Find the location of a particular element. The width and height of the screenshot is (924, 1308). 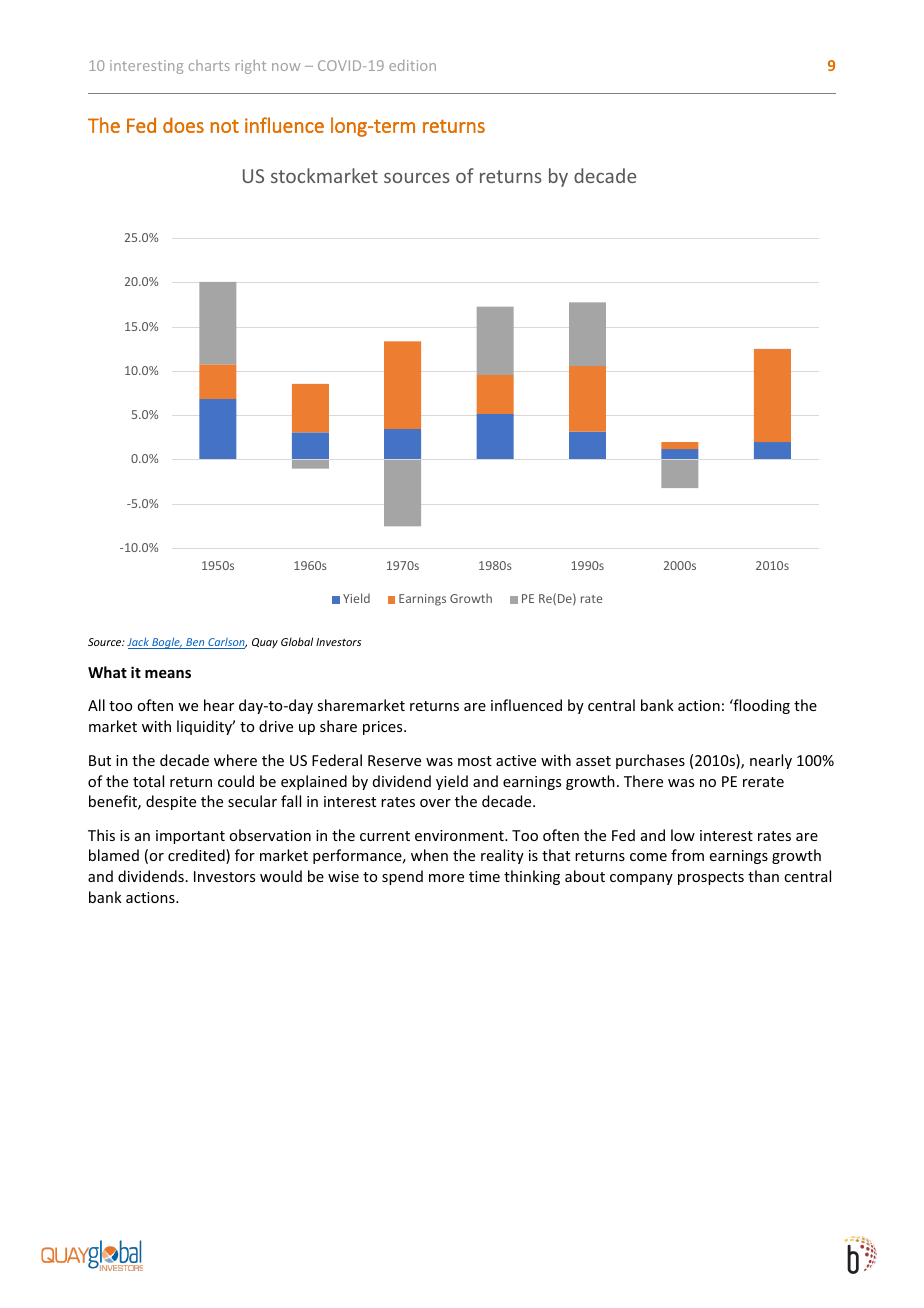

prices is located at coordinates (384, 728).
